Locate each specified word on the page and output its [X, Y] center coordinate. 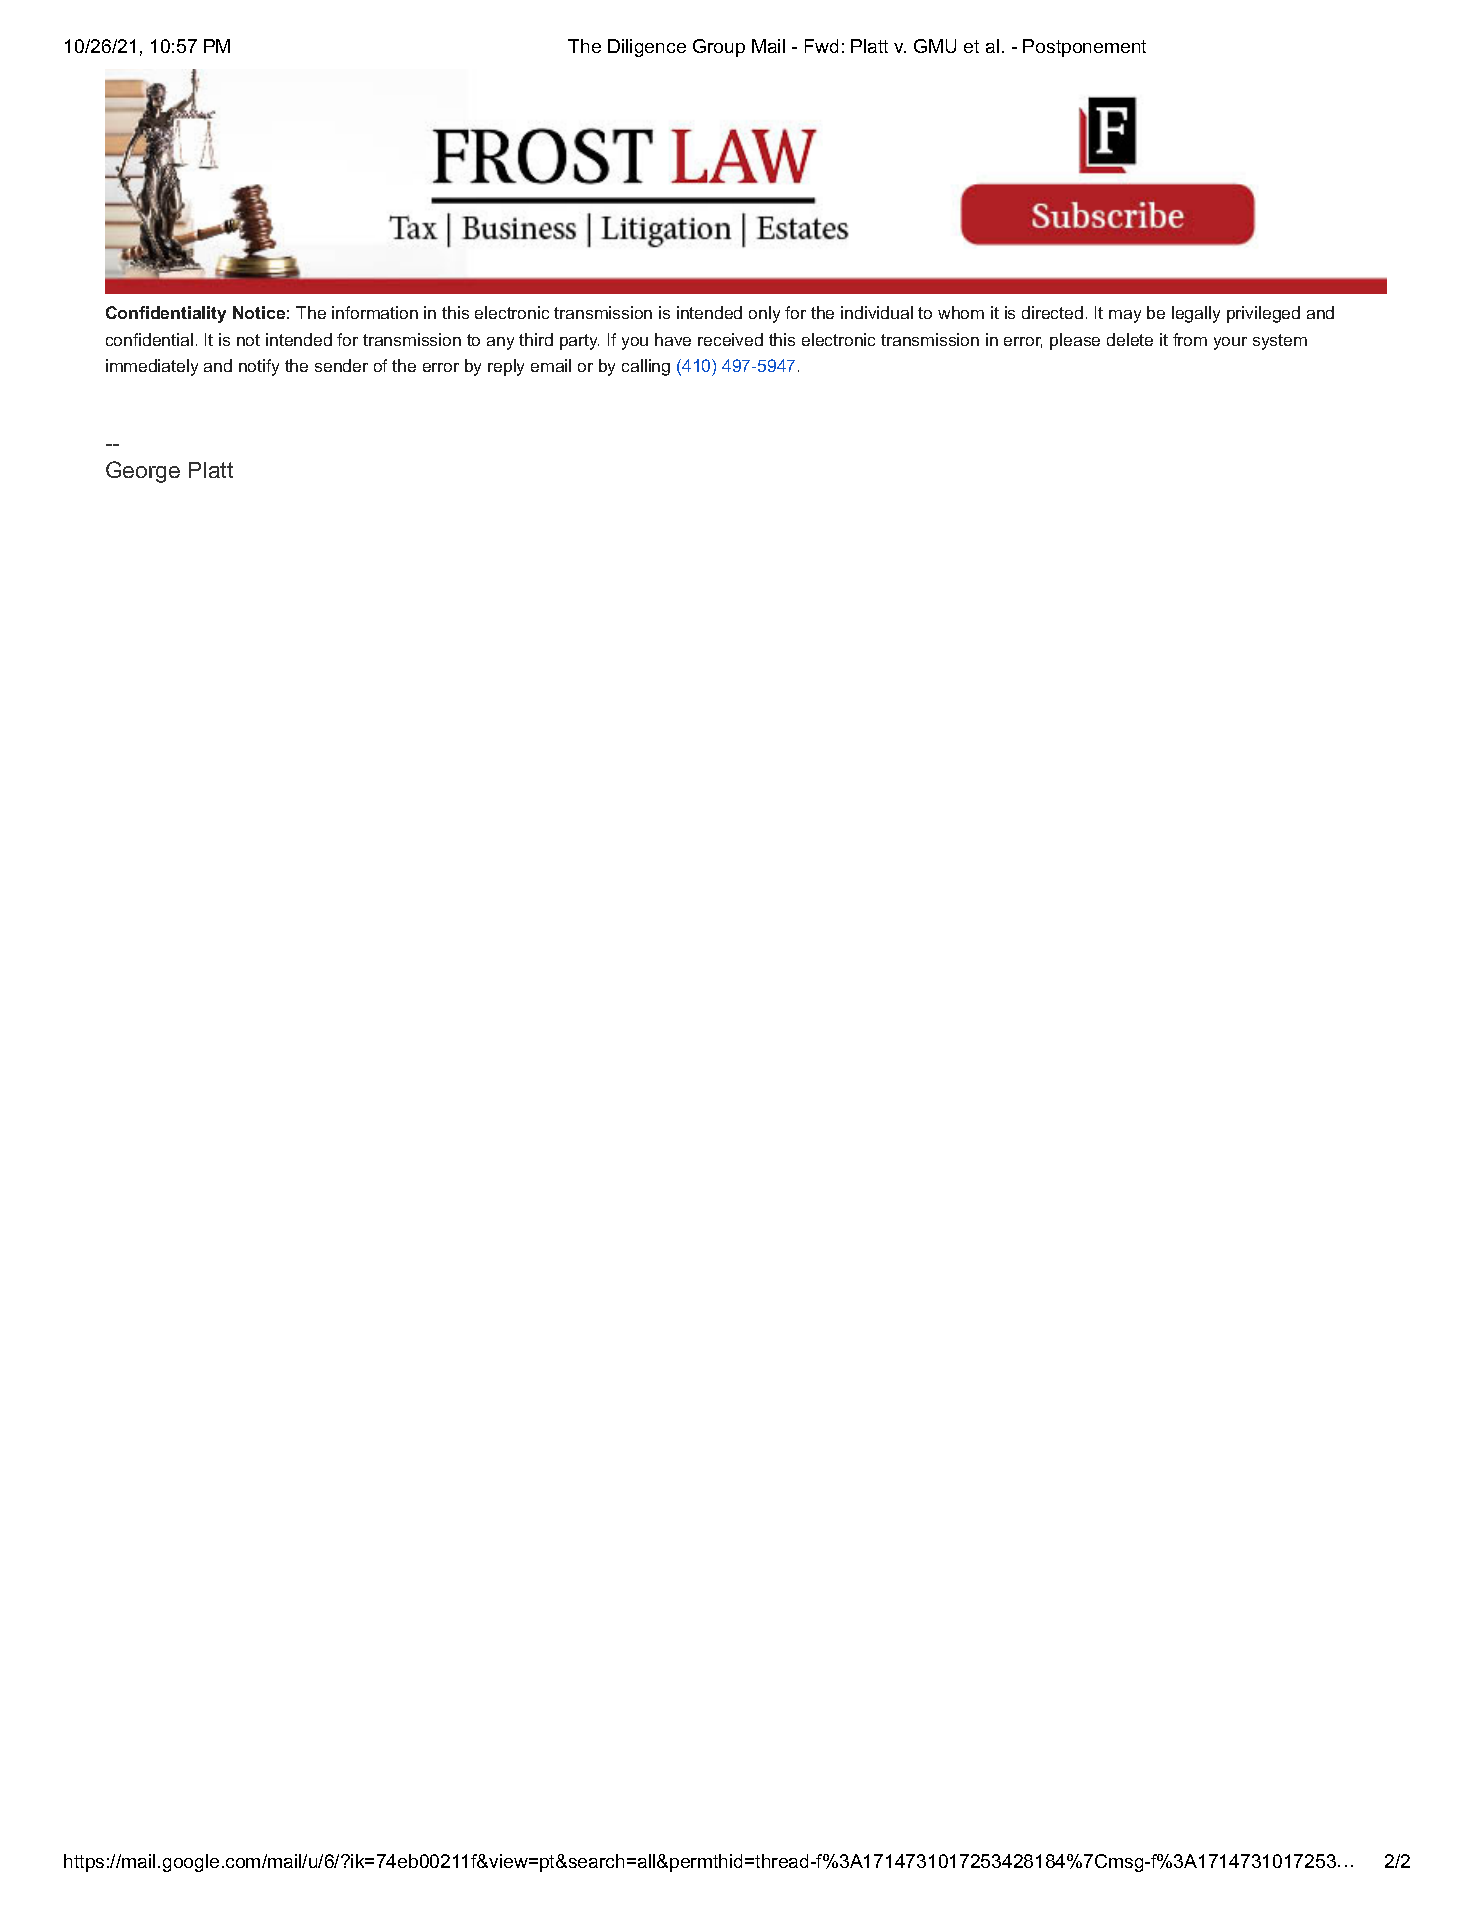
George [143, 472]
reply [506, 367]
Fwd [821, 46]
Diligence [647, 48]
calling [646, 367]
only [764, 314]
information [375, 312]
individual [877, 312]
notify [259, 367]
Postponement [1084, 48]
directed [1052, 312]
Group [719, 48]
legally [1196, 314]
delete [1130, 339]
